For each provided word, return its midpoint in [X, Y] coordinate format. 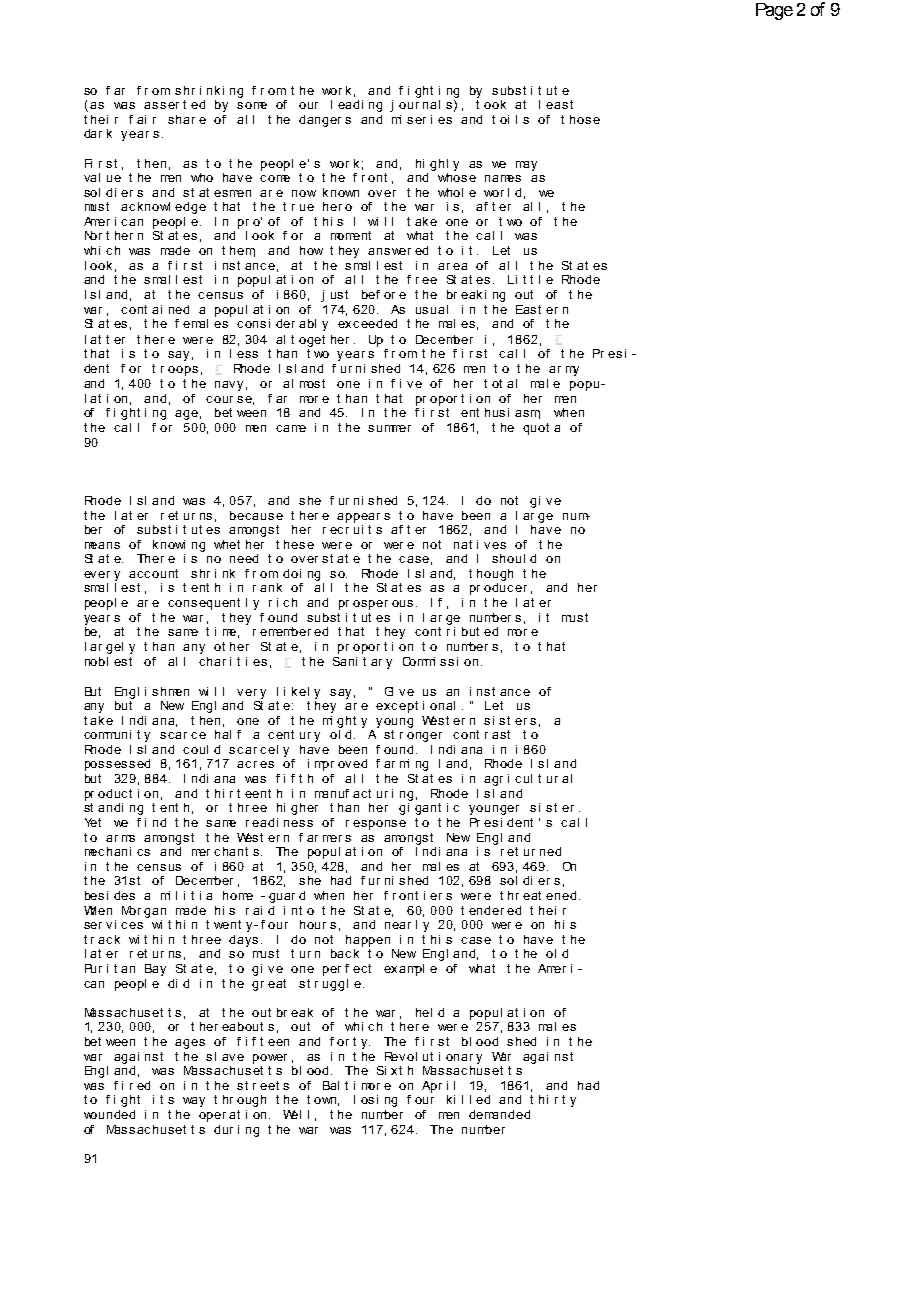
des [124, 895]
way [194, 1102]
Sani [345, 661]
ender [486, 910]
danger [320, 121]
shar [181, 119]
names [503, 178]
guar [282, 898]
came [291, 428]
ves [495, 545]
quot [536, 429]
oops [183, 371]
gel [114, 648]
